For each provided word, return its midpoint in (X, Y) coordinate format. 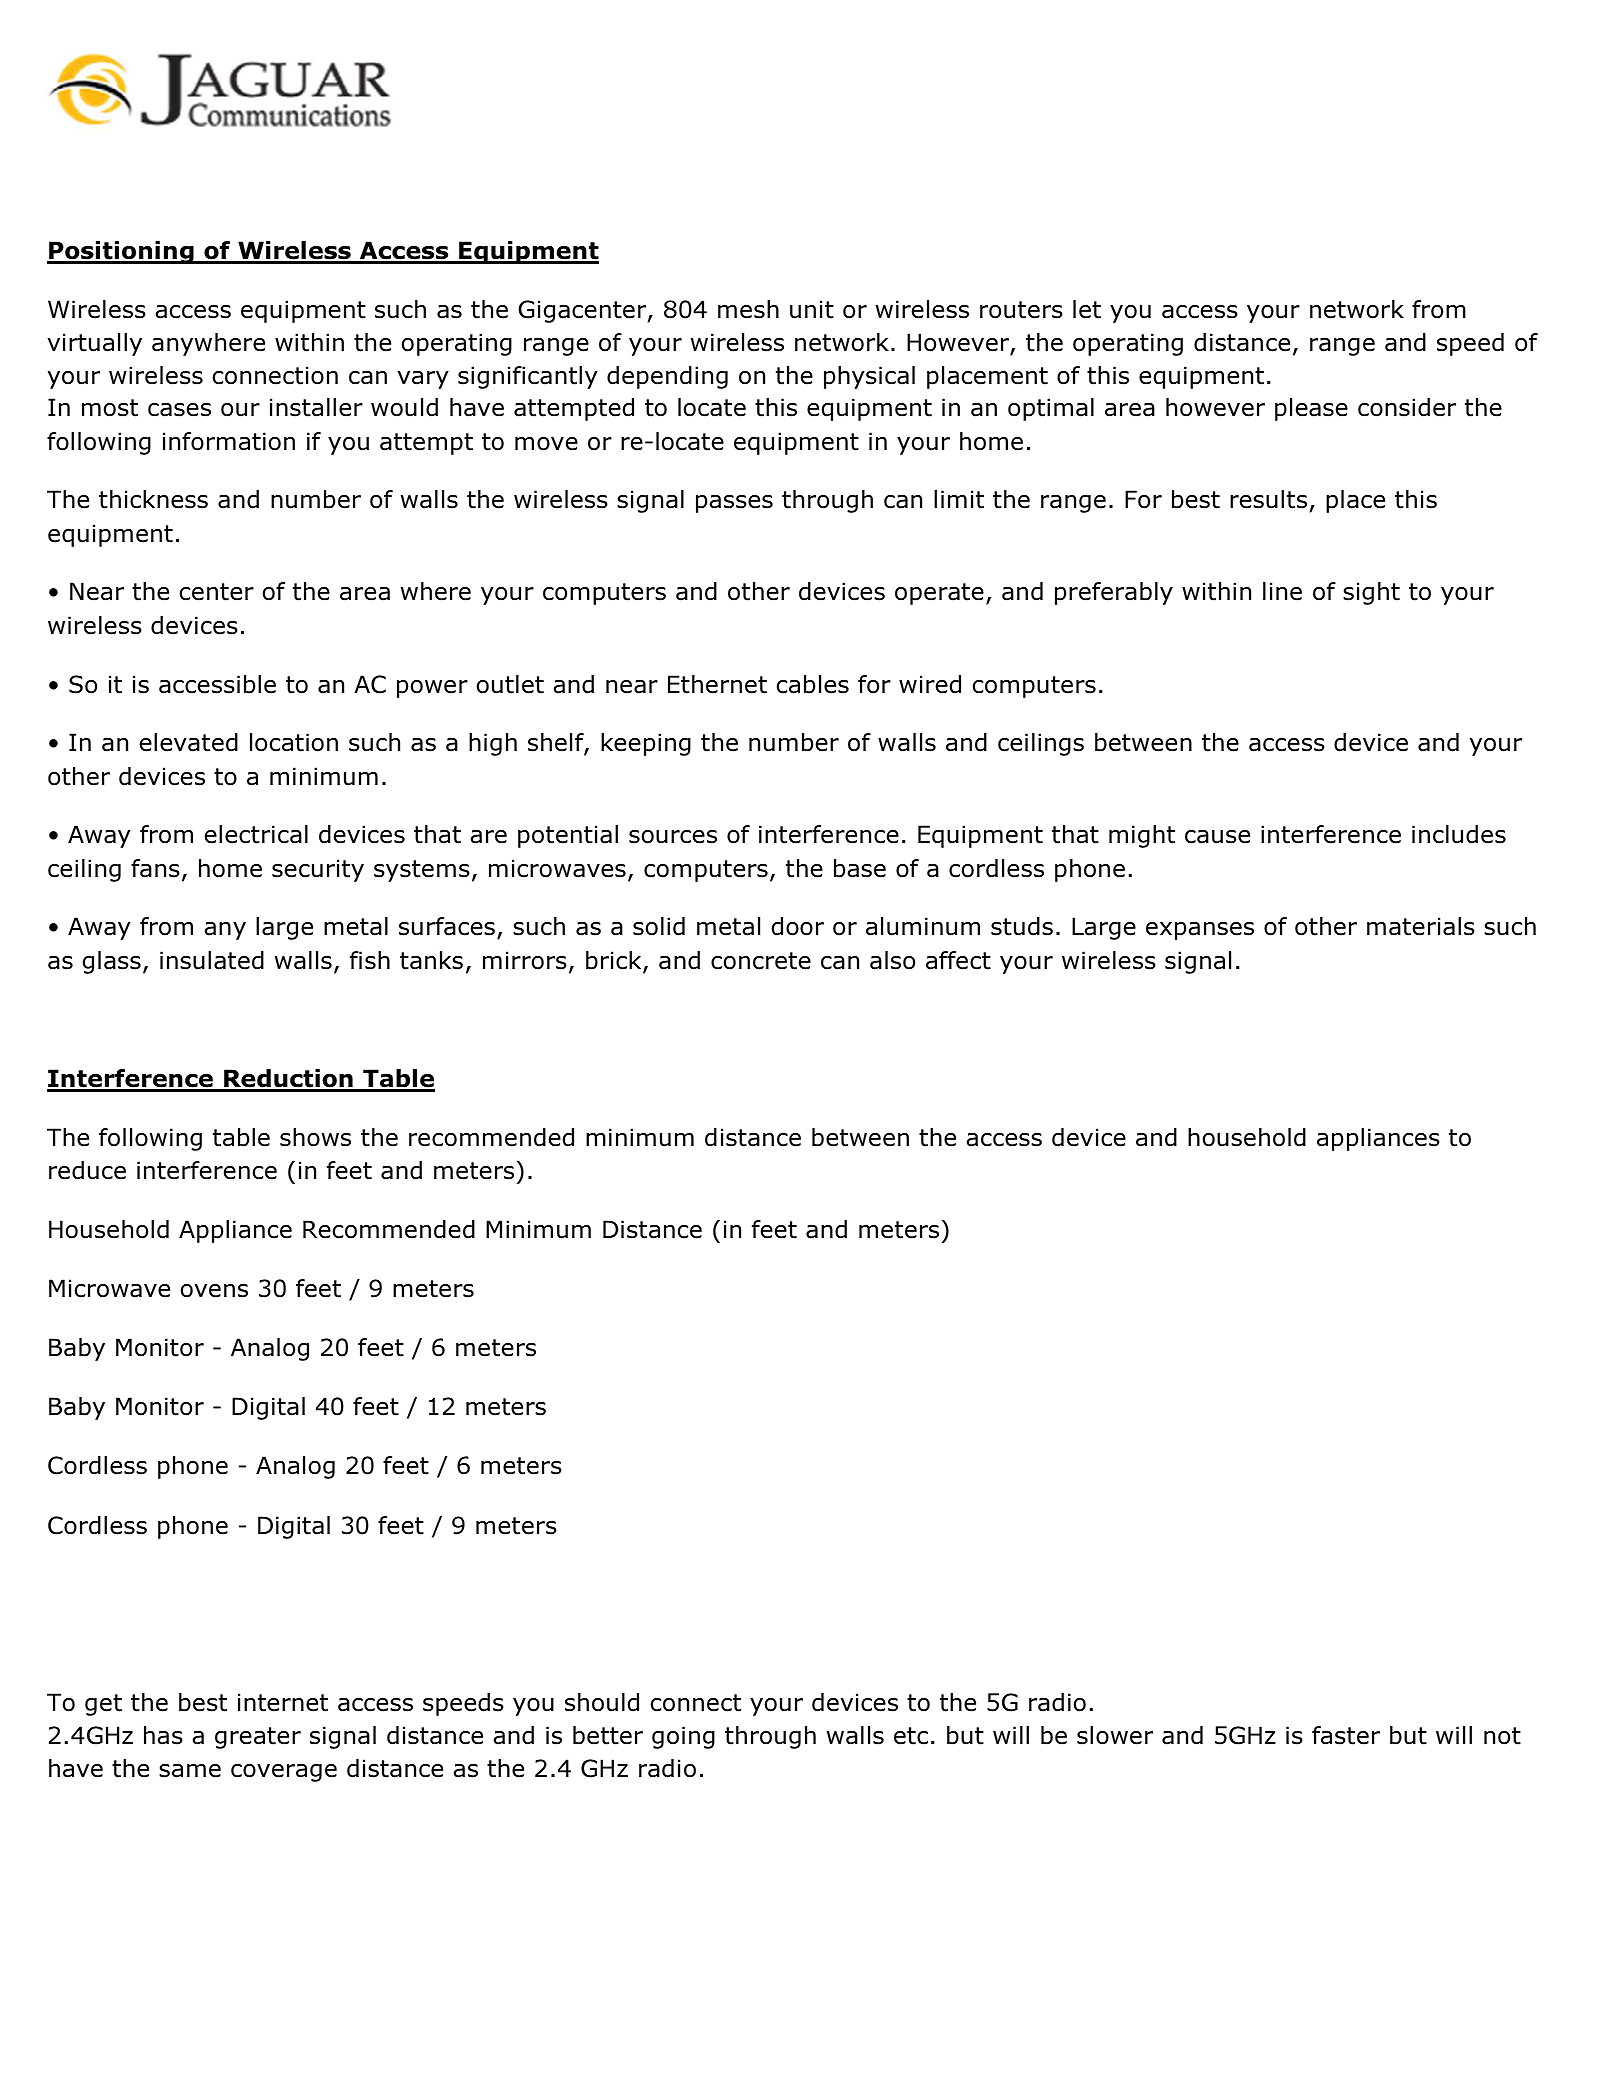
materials (1421, 926)
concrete (761, 961)
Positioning (121, 252)
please (1311, 409)
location (294, 742)
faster (1346, 1735)
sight (1371, 593)
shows (315, 1137)
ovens (214, 1291)
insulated (212, 960)
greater (258, 1738)
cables (812, 684)
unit (812, 309)
